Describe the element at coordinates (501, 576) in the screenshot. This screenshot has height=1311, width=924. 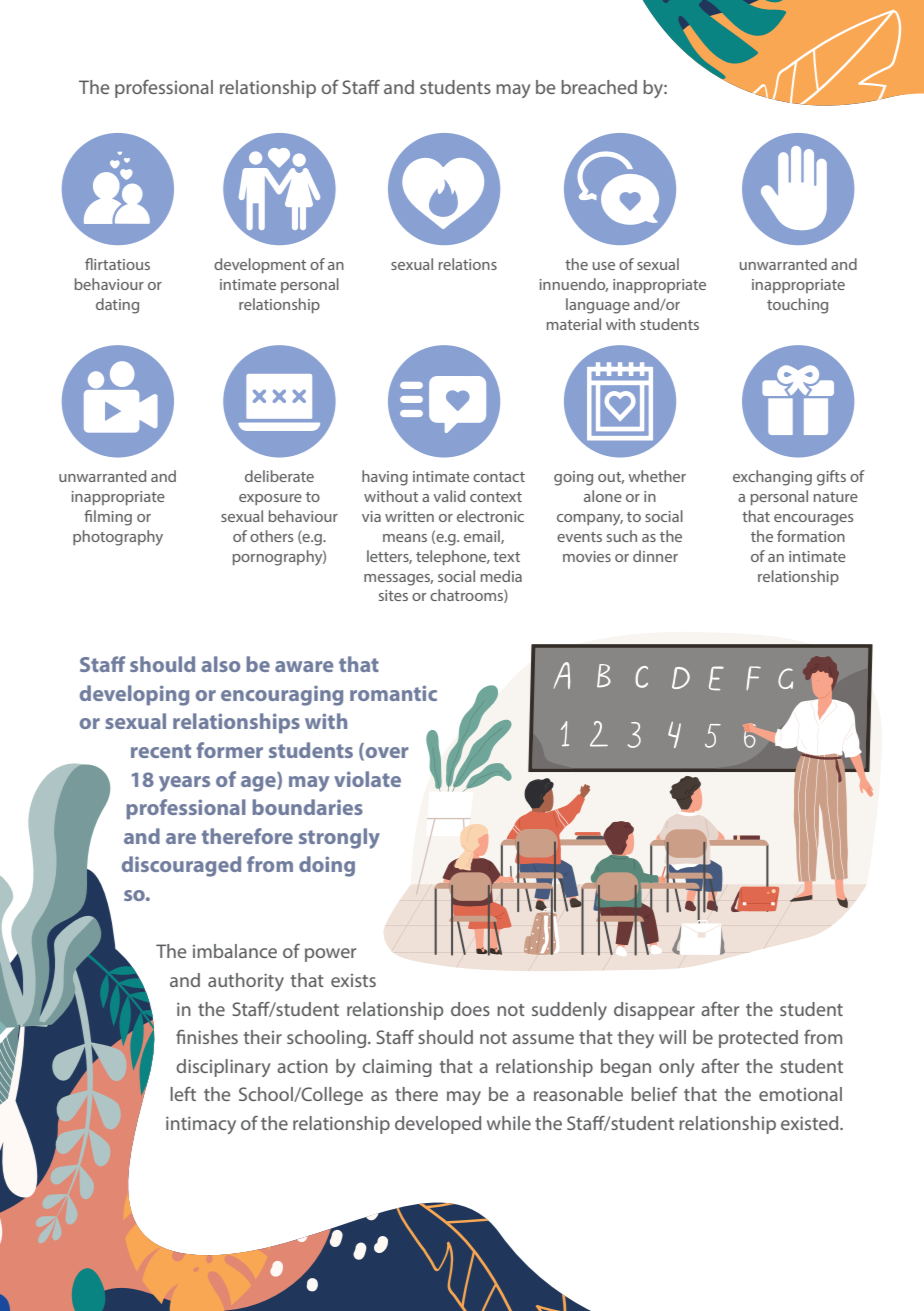
I see `media` at that location.
